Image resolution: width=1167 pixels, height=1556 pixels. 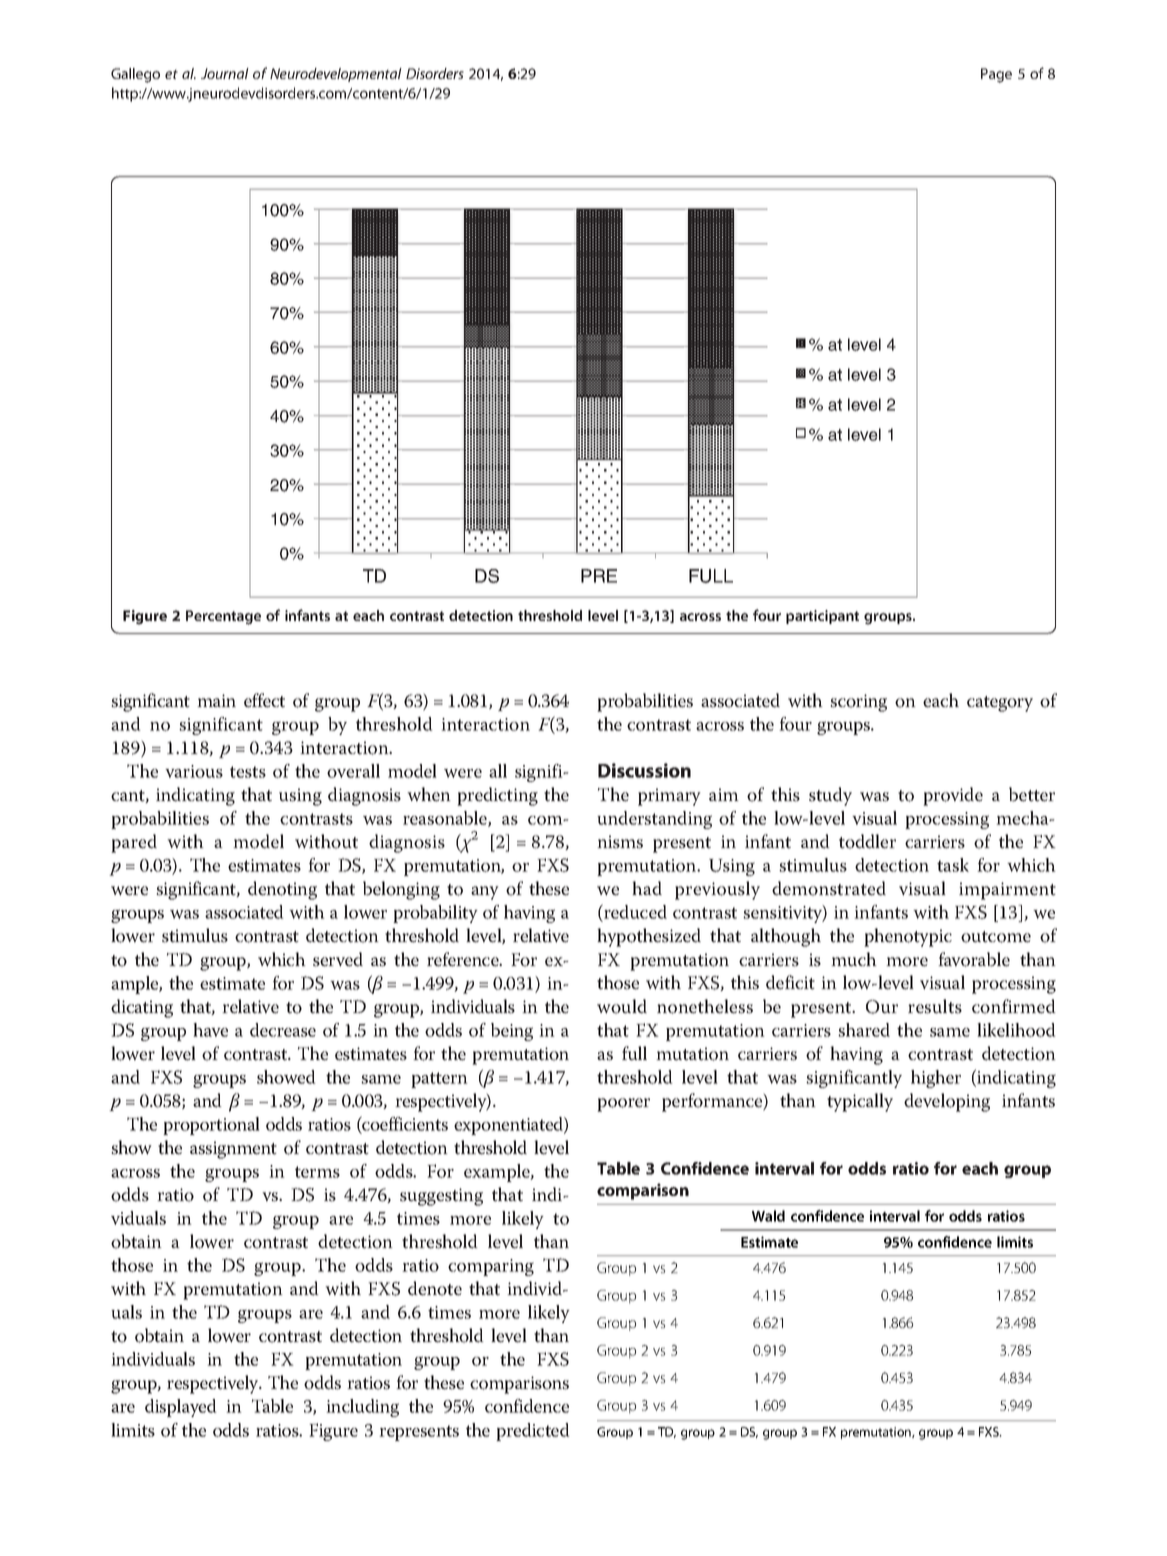 I want to click on Page, so click(x=996, y=75).
